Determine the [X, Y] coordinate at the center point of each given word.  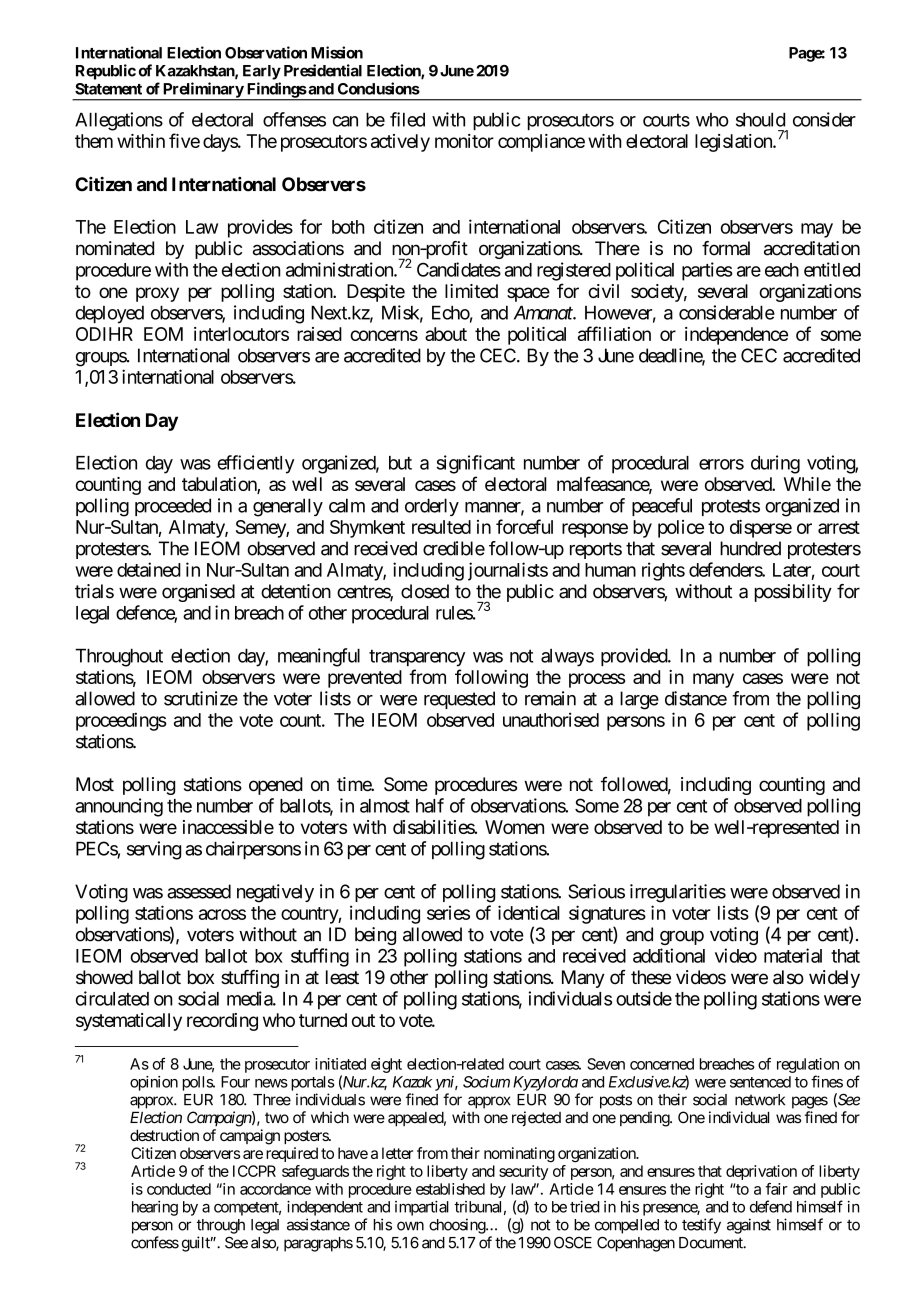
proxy [157, 294]
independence [736, 336]
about [446, 334]
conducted [179, 1189]
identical [529, 912]
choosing [458, 1226]
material [793, 955]
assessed [199, 891]
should [760, 119]
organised [198, 593]
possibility [793, 593]
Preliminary [203, 91]
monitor [464, 141]
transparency [417, 658]
